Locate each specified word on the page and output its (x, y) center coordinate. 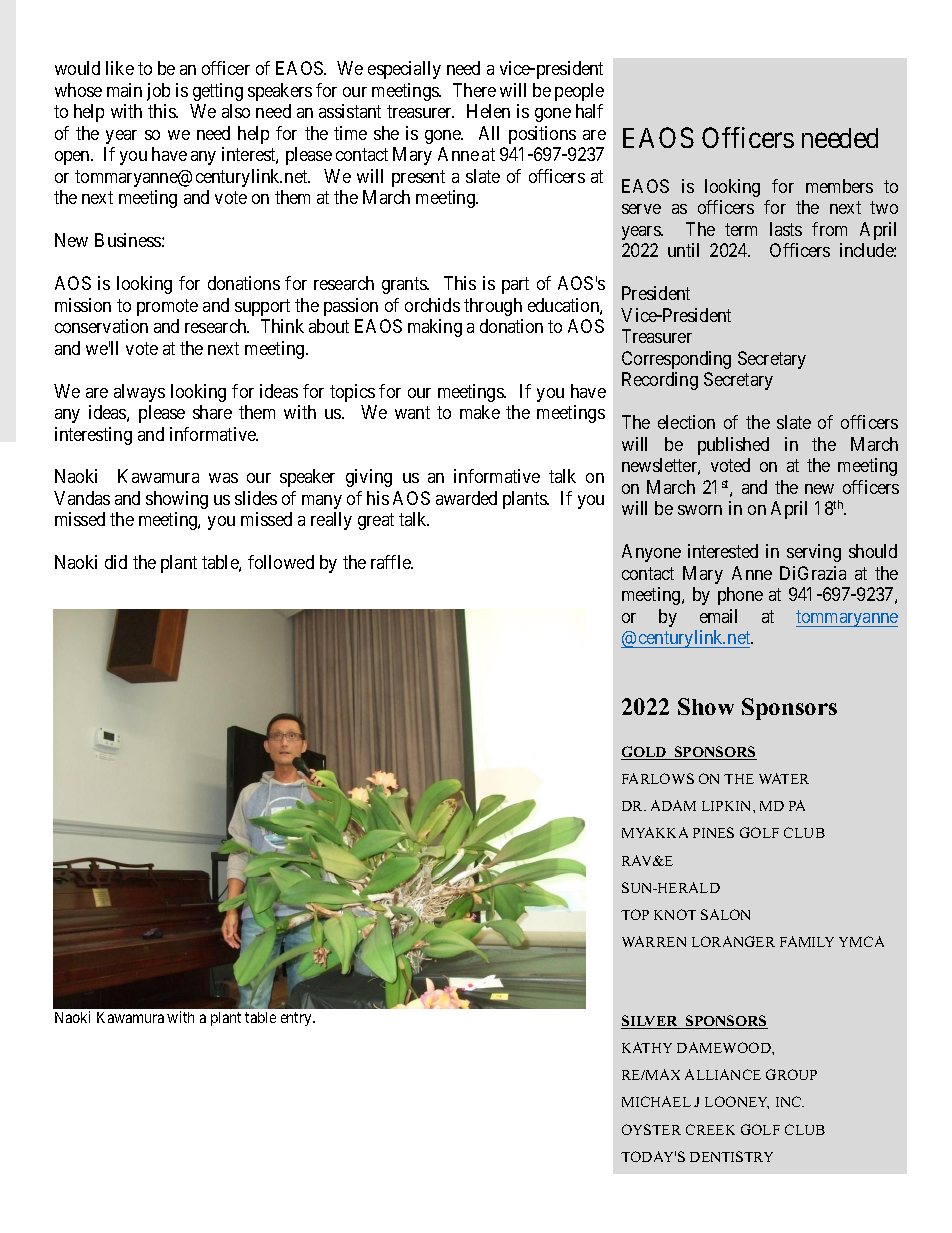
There (474, 90)
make (480, 412)
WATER (784, 778)
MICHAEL (656, 1101)
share (212, 412)
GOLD (645, 753)
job (158, 92)
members (839, 186)
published (733, 446)
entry (297, 1019)
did (116, 562)
